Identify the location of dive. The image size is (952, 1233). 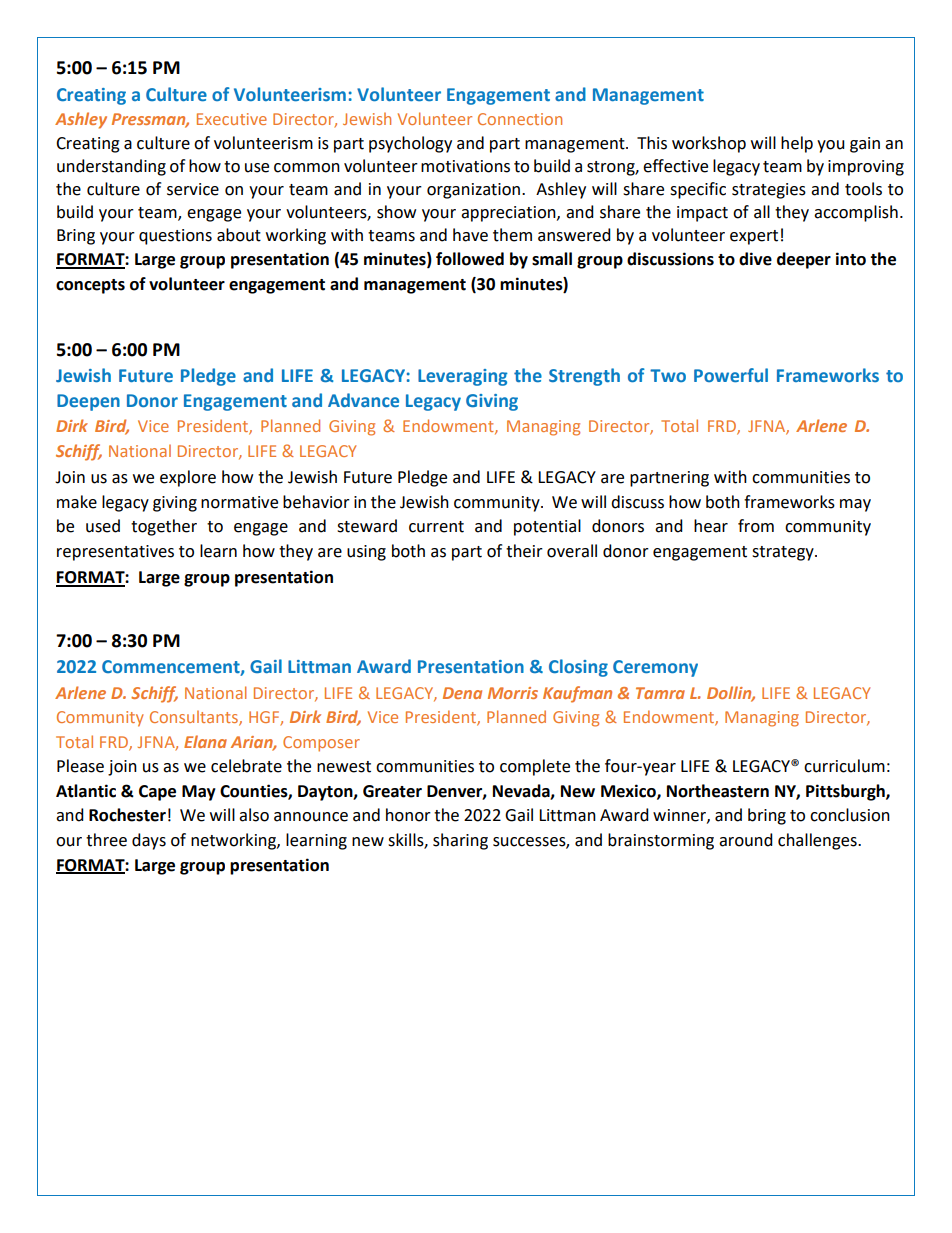
(755, 259).
